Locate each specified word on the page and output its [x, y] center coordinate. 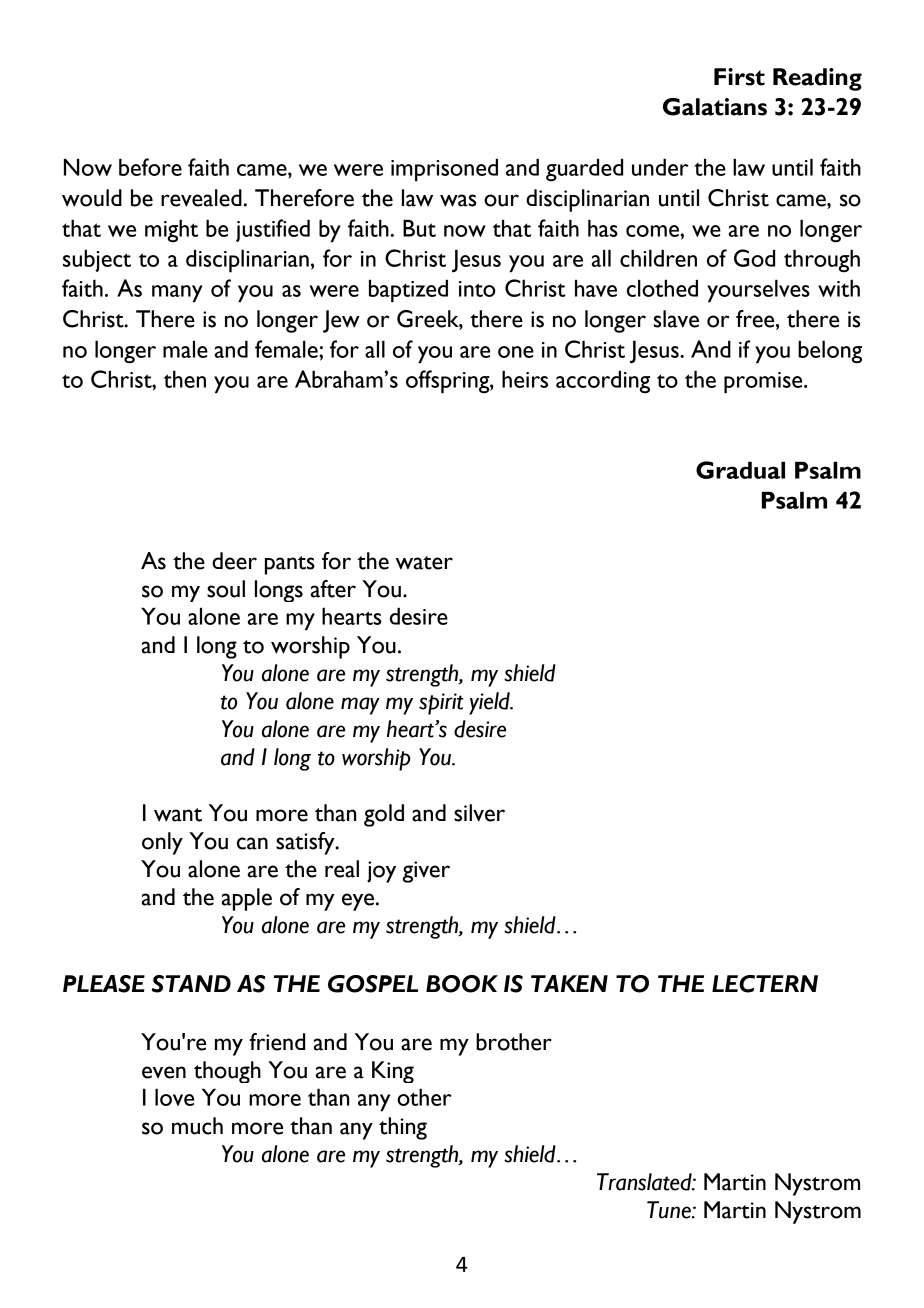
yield [490, 703]
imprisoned [444, 170]
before [150, 167]
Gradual [740, 470]
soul [226, 589]
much [197, 1126]
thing [403, 1128]
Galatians [715, 107]
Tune [670, 1210]
